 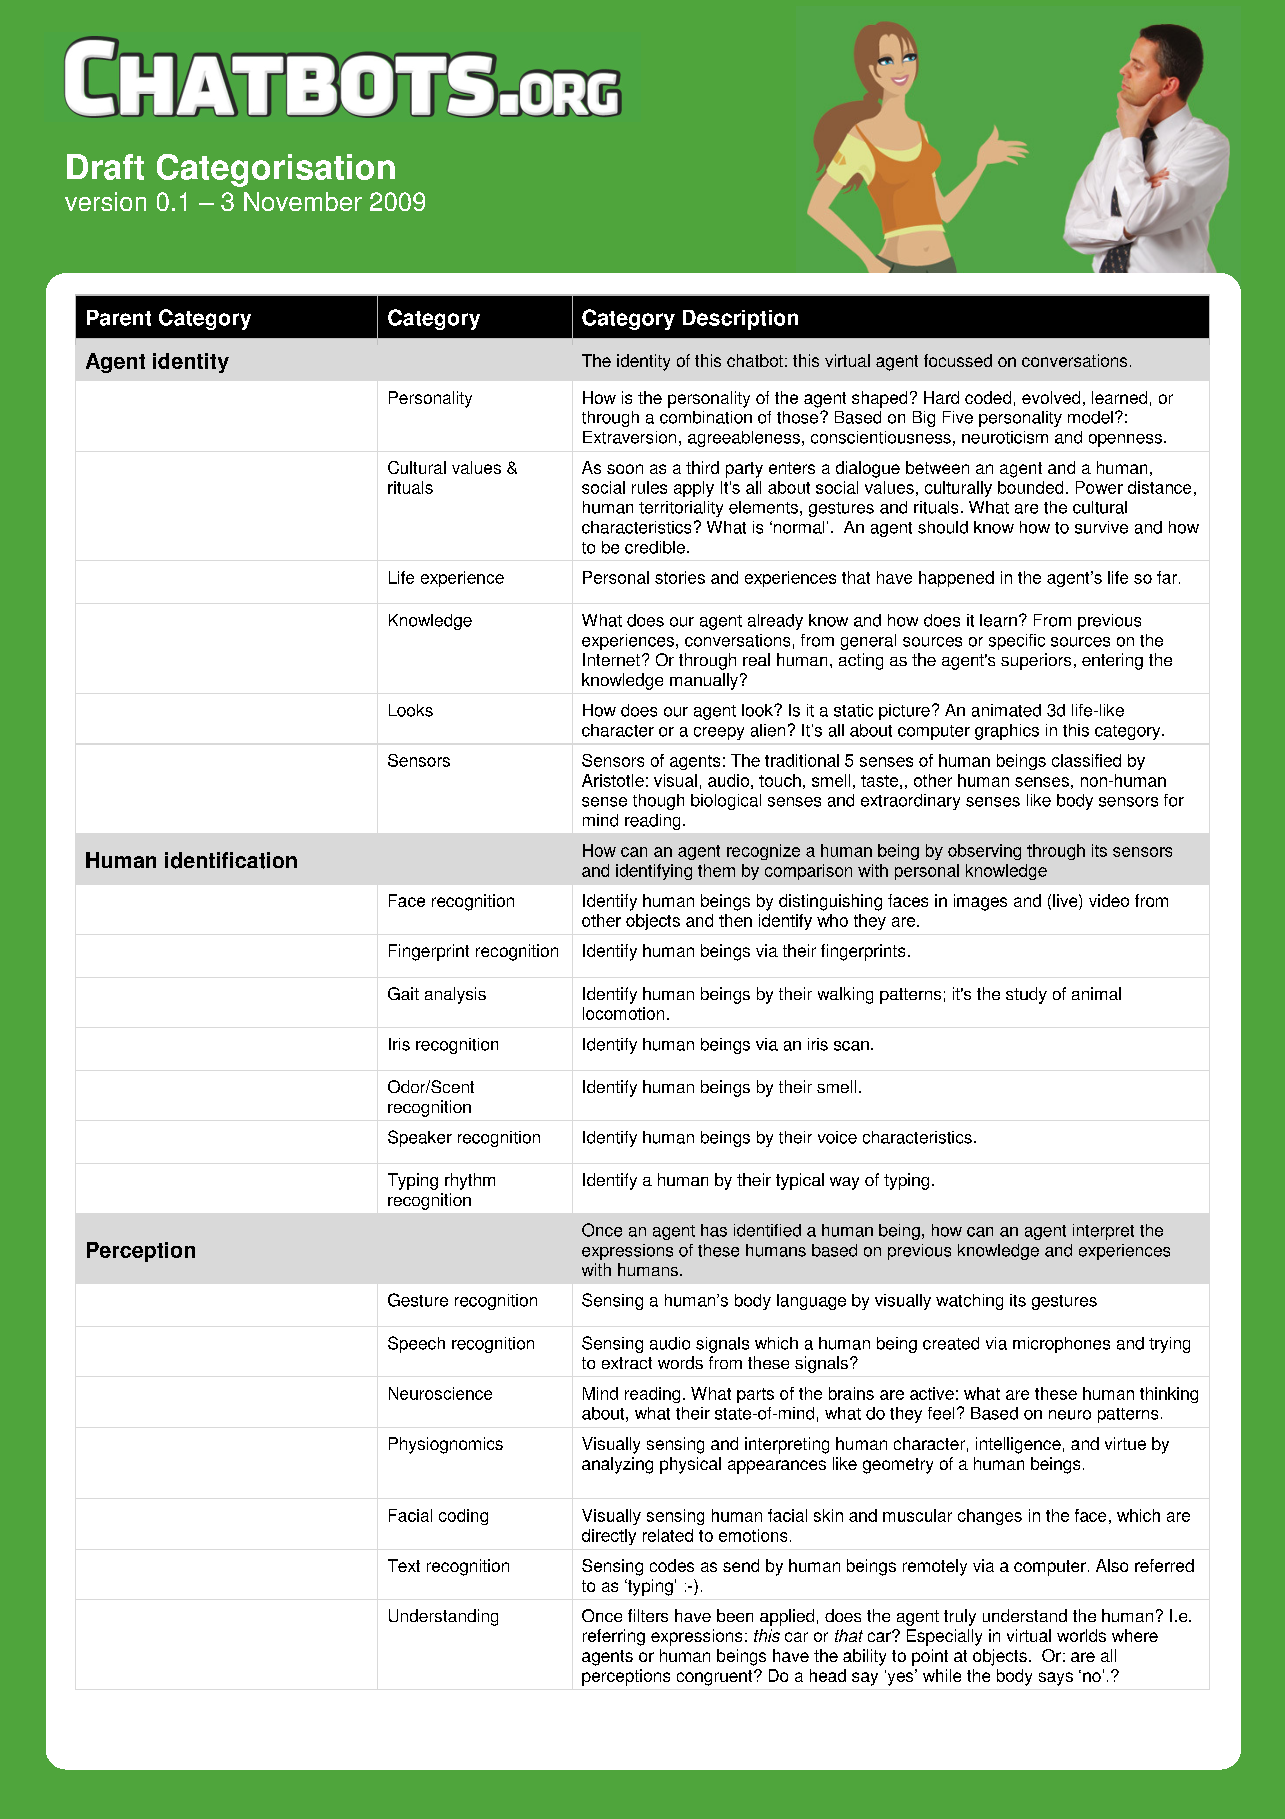 What do you see at coordinates (735, 920) in the document?
I see `then` at bounding box center [735, 920].
